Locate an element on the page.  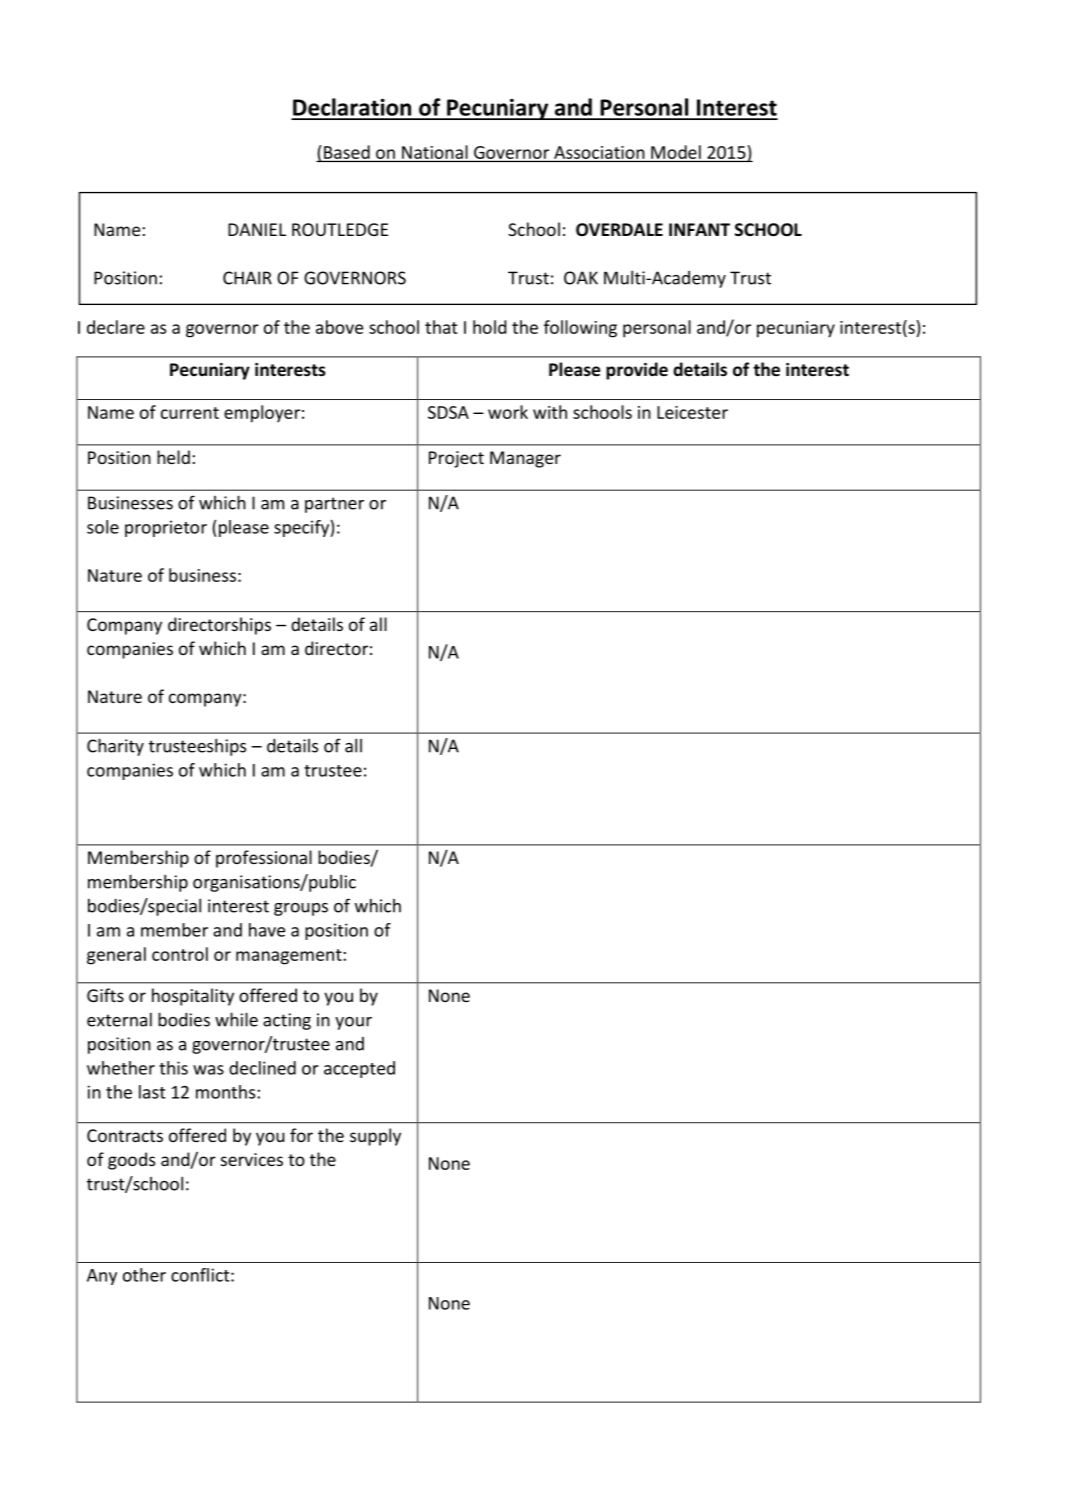
control is located at coordinates (180, 954).
